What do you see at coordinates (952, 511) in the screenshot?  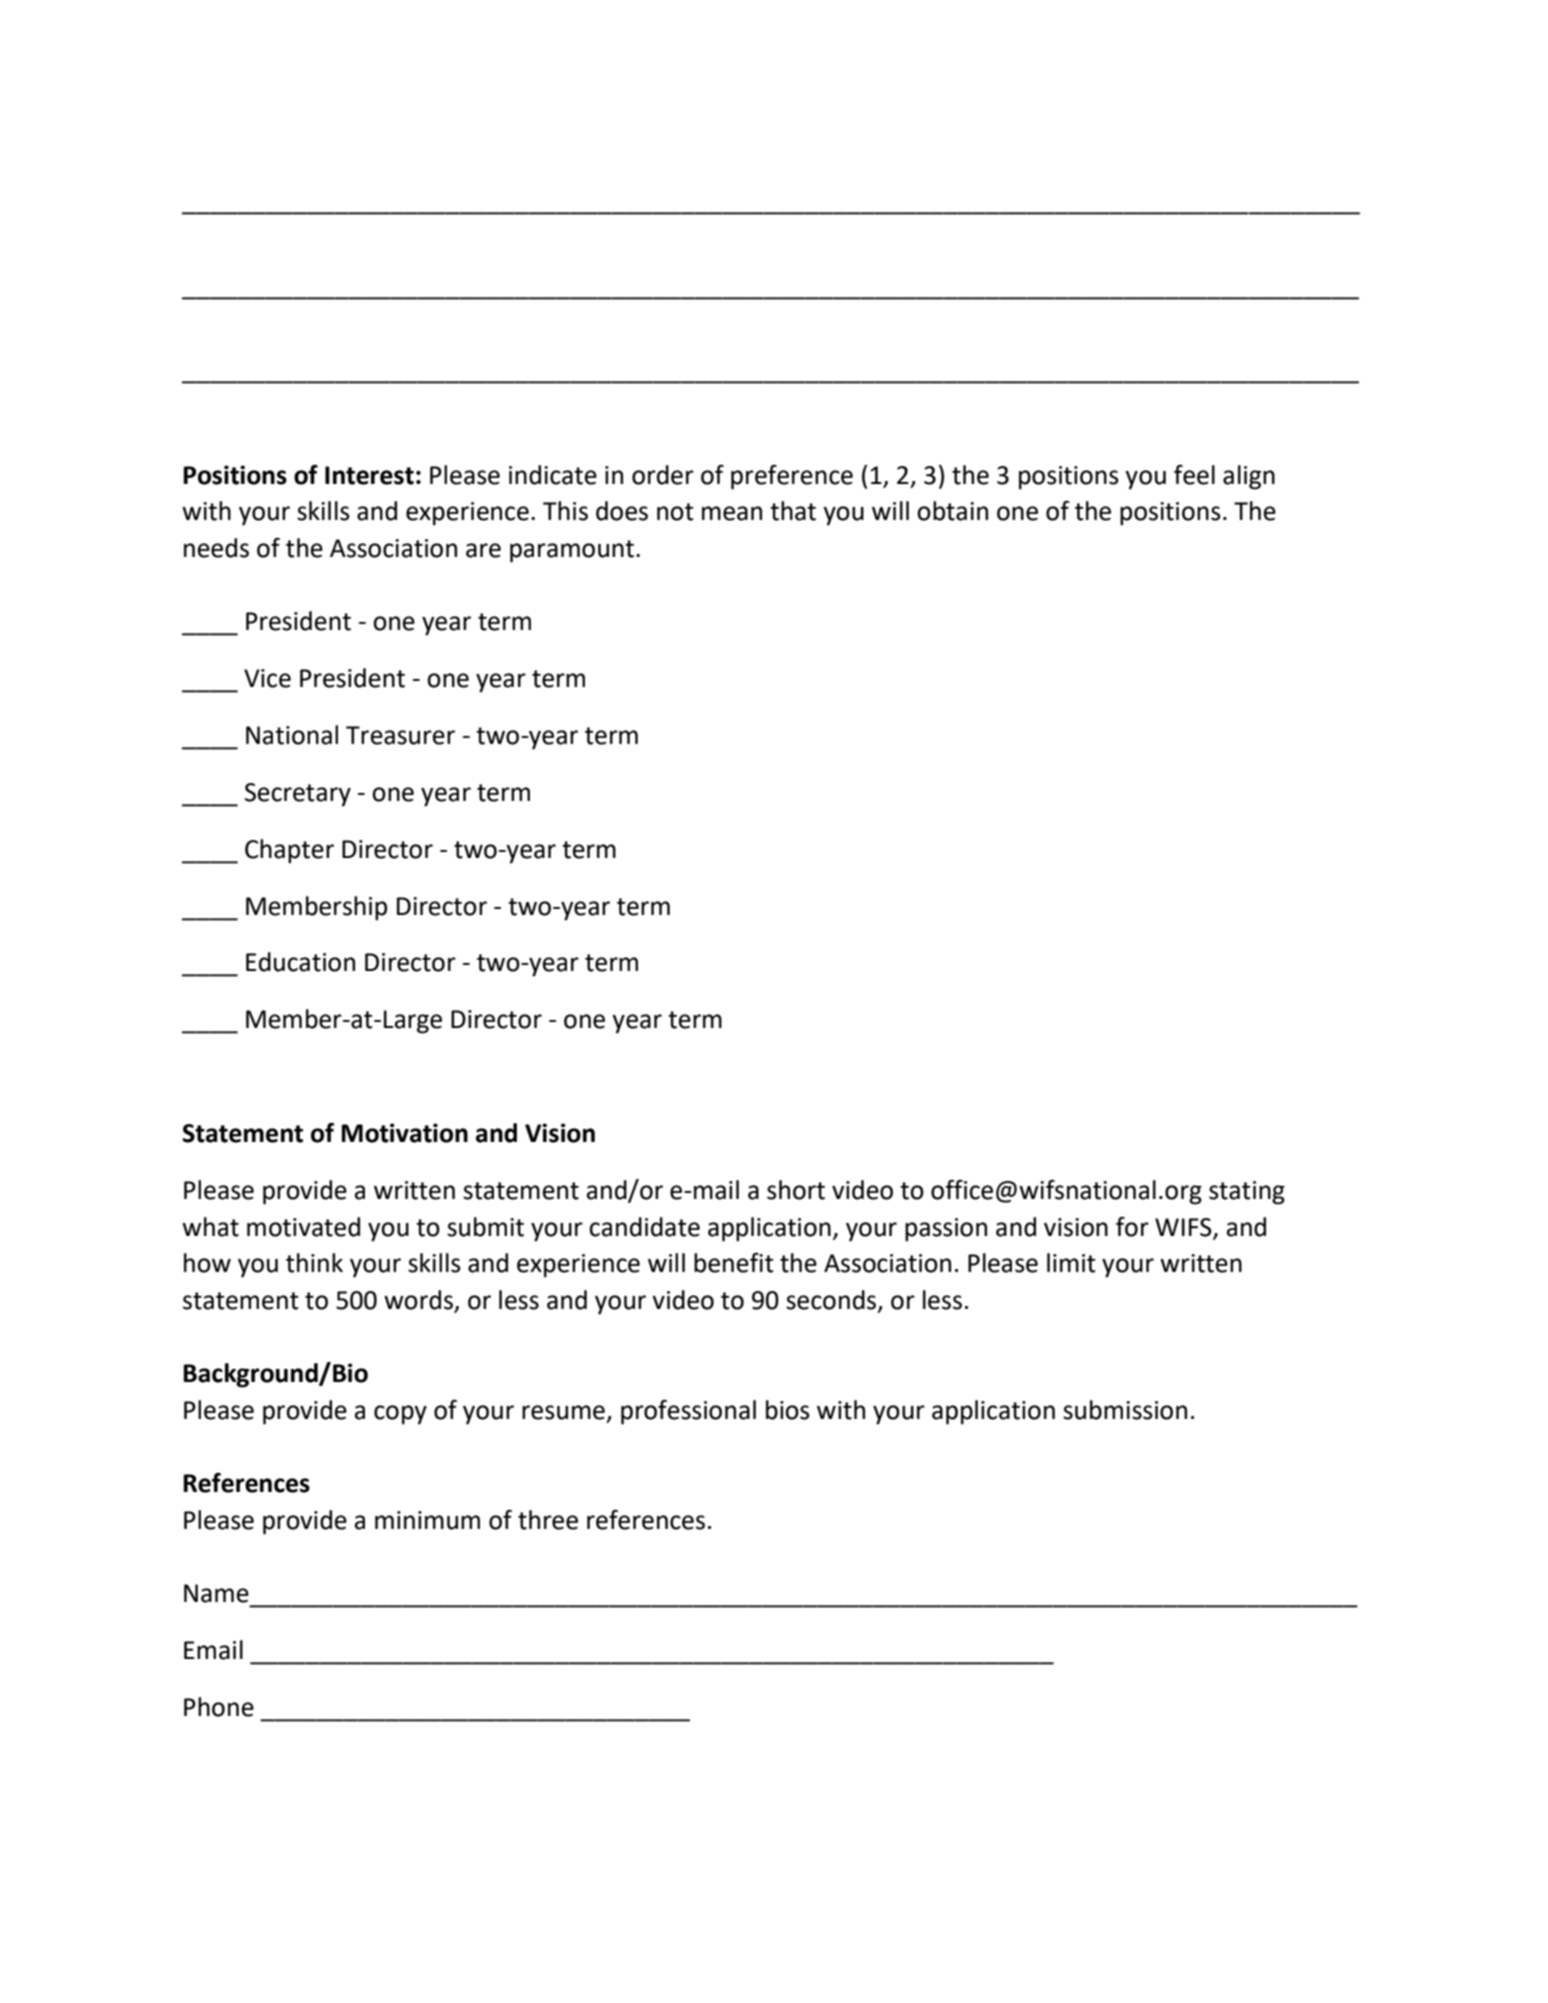 I see `obtain` at bounding box center [952, 511].
